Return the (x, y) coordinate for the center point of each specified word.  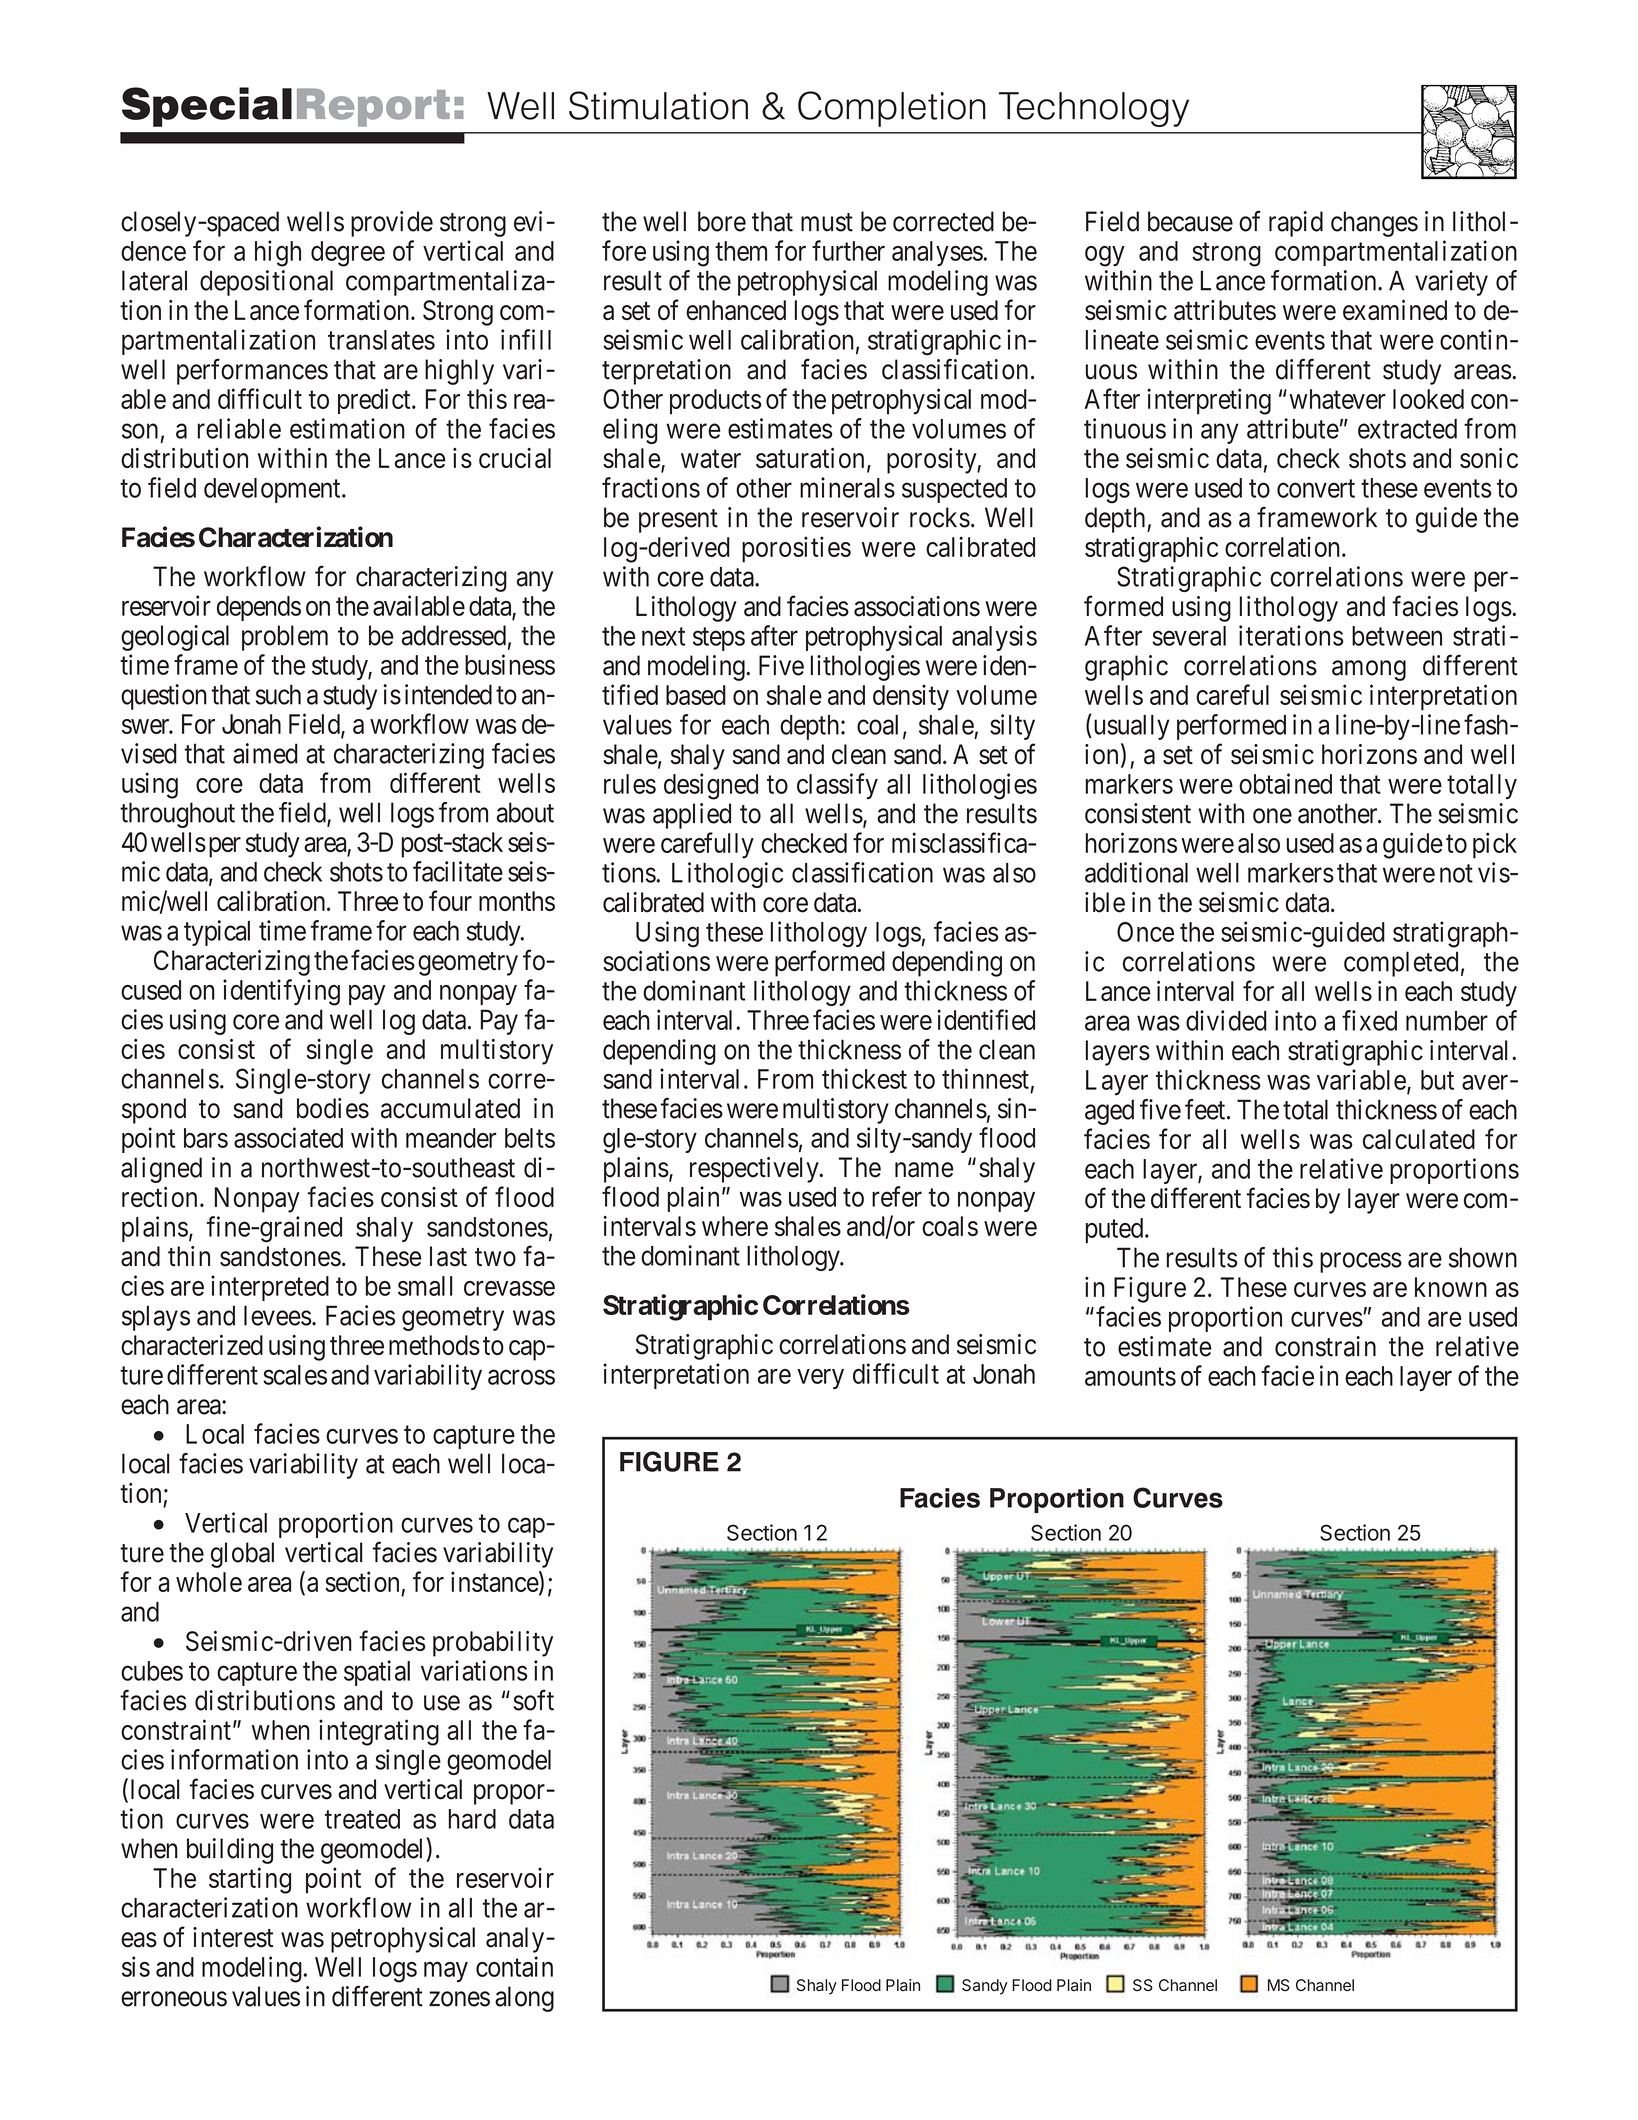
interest (233, 1937)
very (820, 1379)
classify (837, 786)
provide (392, 224)
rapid (1296, 224)
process (1361, 1262)
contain (514, 1966)
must (827, 222)
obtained (1285, 783)
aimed (265, 753)
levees (278, 1315)
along (524, 1999)
